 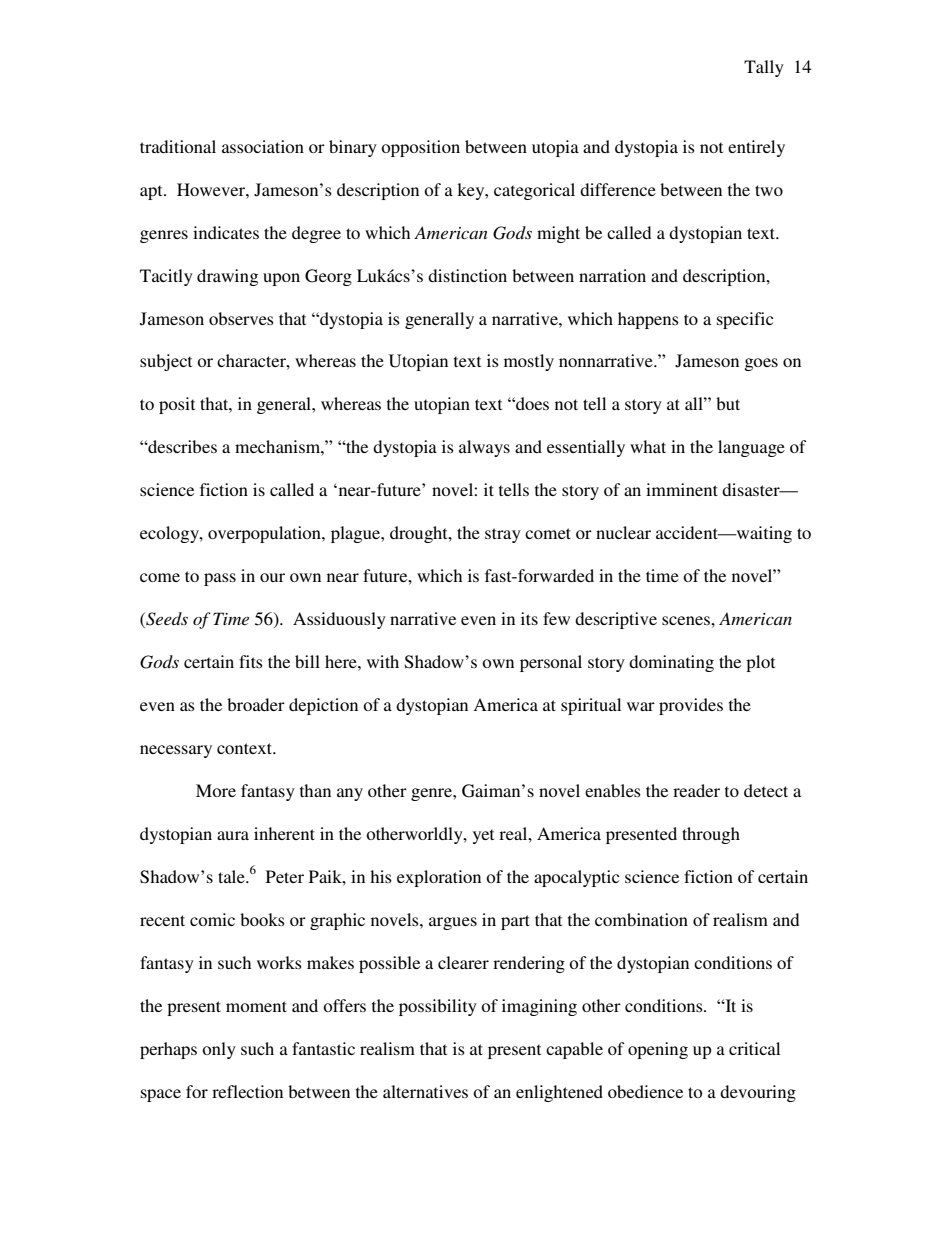 I want to click on binary, so click(x=353, y=148).
